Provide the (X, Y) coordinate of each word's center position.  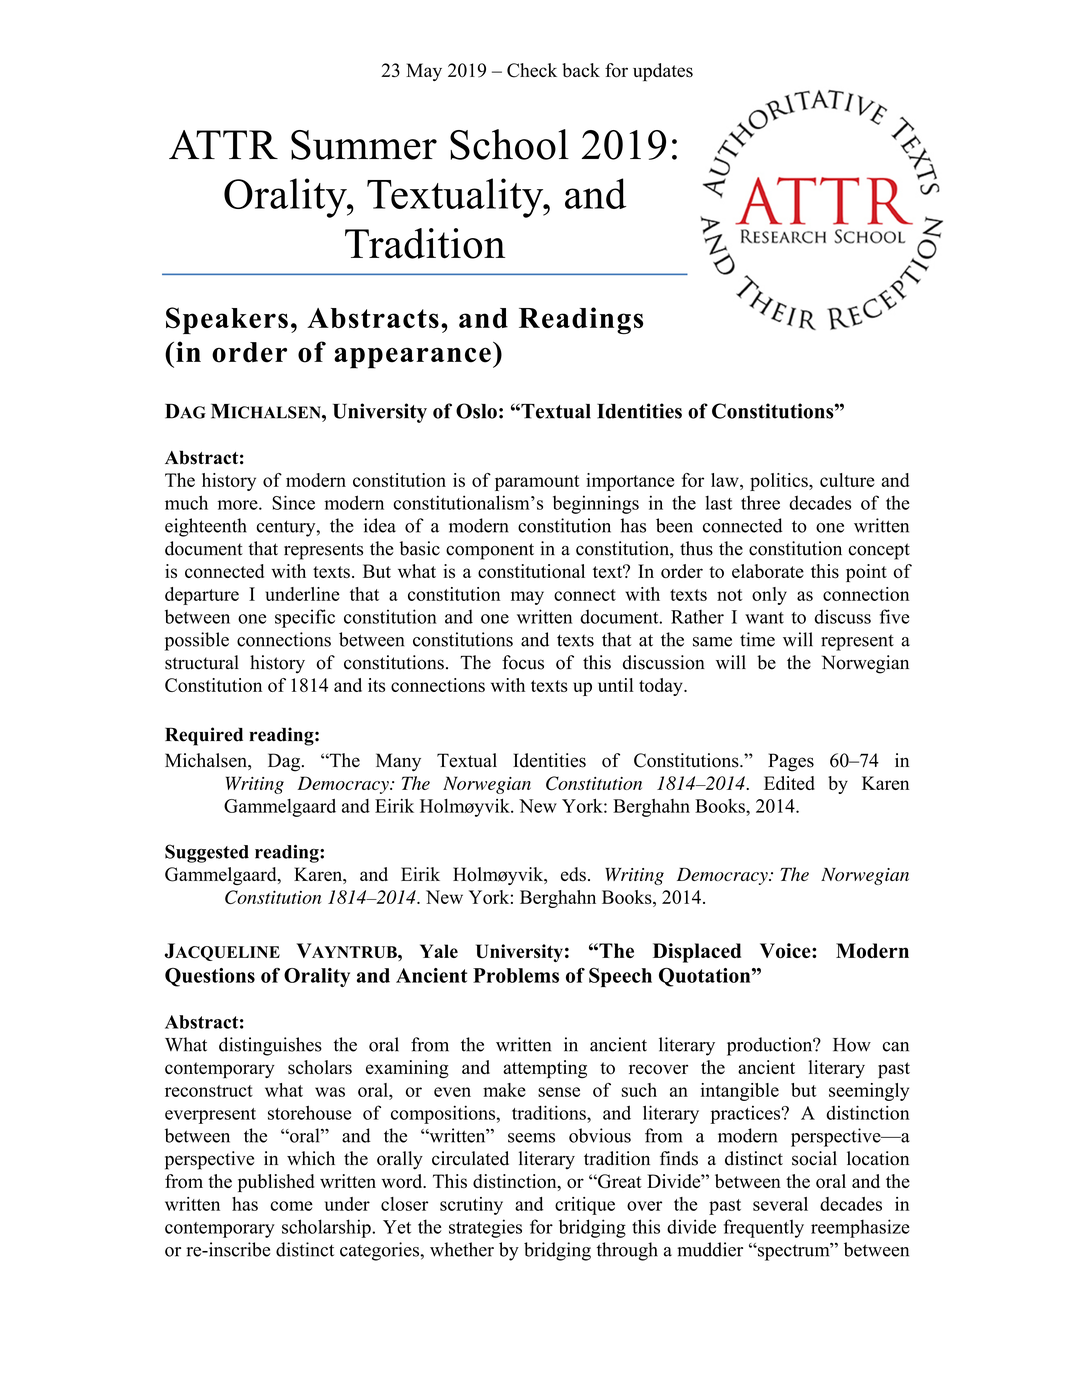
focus (523, 662)
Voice (786, 951)
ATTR (223, 144)
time (757, 639)
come (291, 1206)
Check (532, 70)
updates (663, 72)
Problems (516, 975)
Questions (210, 977)
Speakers (227, 320)
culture (847, 480)
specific (305, 618)
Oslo (476, 411)
